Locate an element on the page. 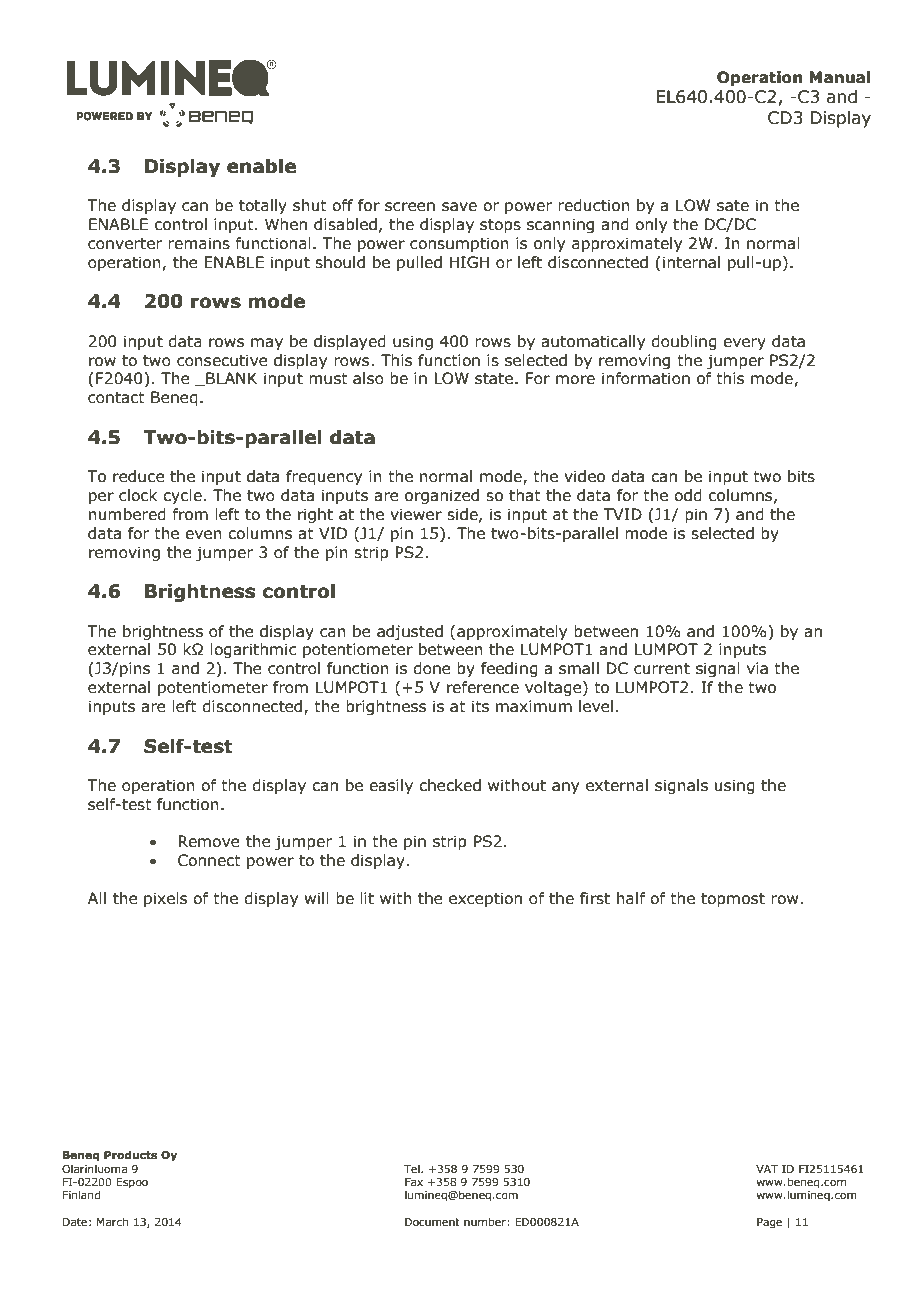 This document has height=1308, width=924. via is located at coordinates (757, 668).
